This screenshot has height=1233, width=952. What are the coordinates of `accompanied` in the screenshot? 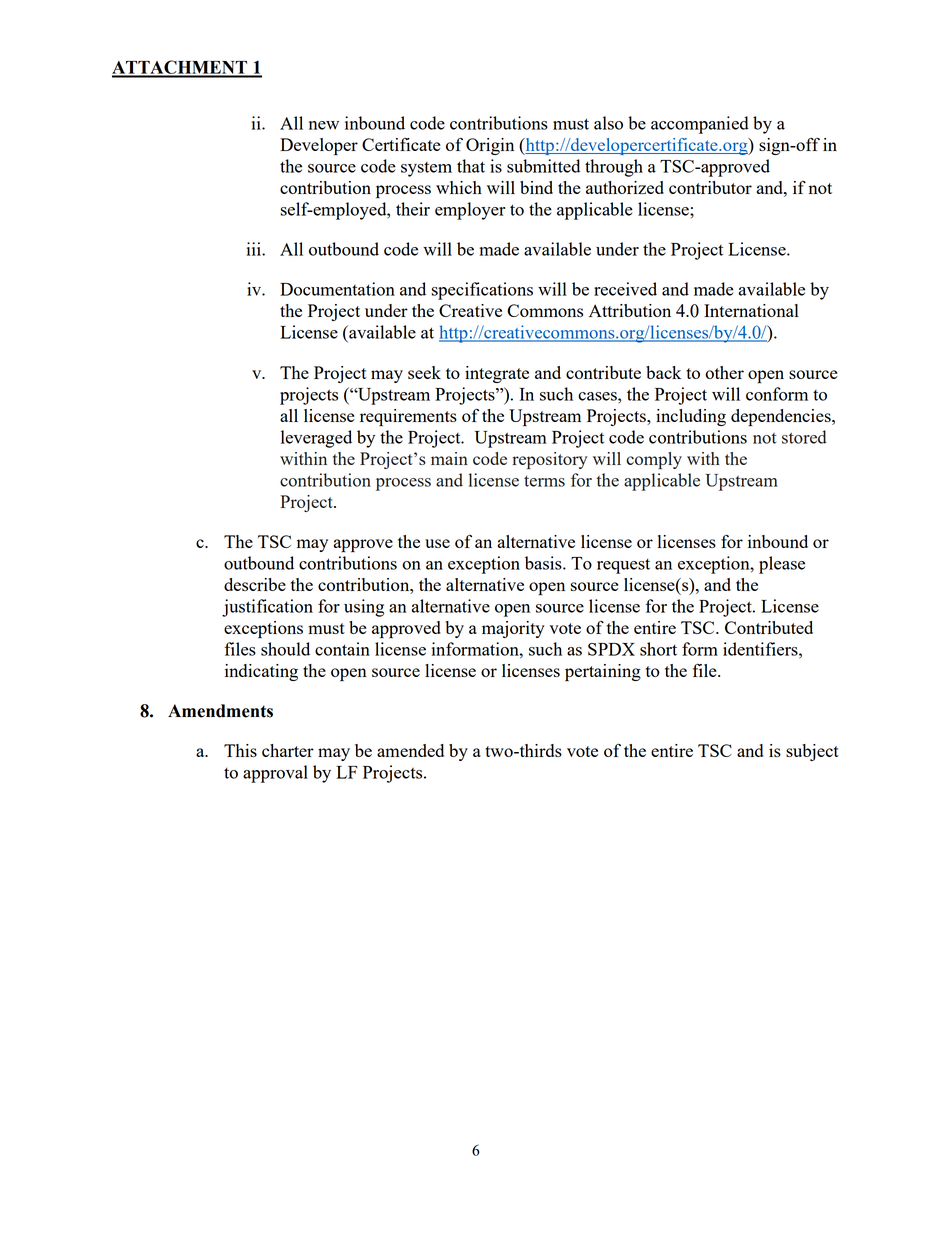 It's located at (700, 125).
